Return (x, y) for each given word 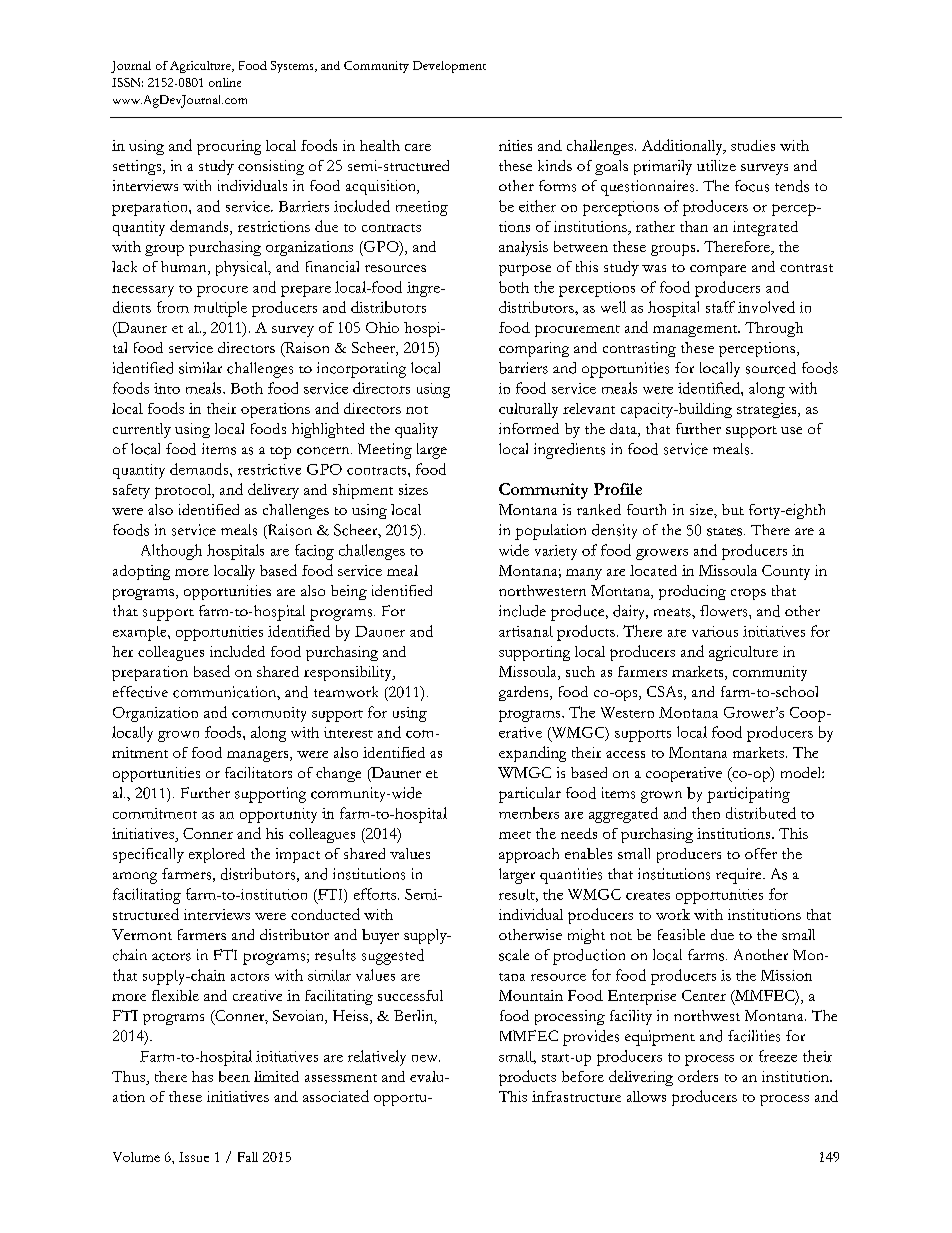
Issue (194, 1157)
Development (449, 67)
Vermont (142, 934)
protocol (184, 491)
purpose (525, 270)
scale (514, 955)
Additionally (683, 147)
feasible (681, 934)
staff (720, 307)
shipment (363, 491)
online (225, 82)
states (726, 532)
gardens (525, 693)
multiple (220, 309)
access (625, 754)
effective (140, 692)
